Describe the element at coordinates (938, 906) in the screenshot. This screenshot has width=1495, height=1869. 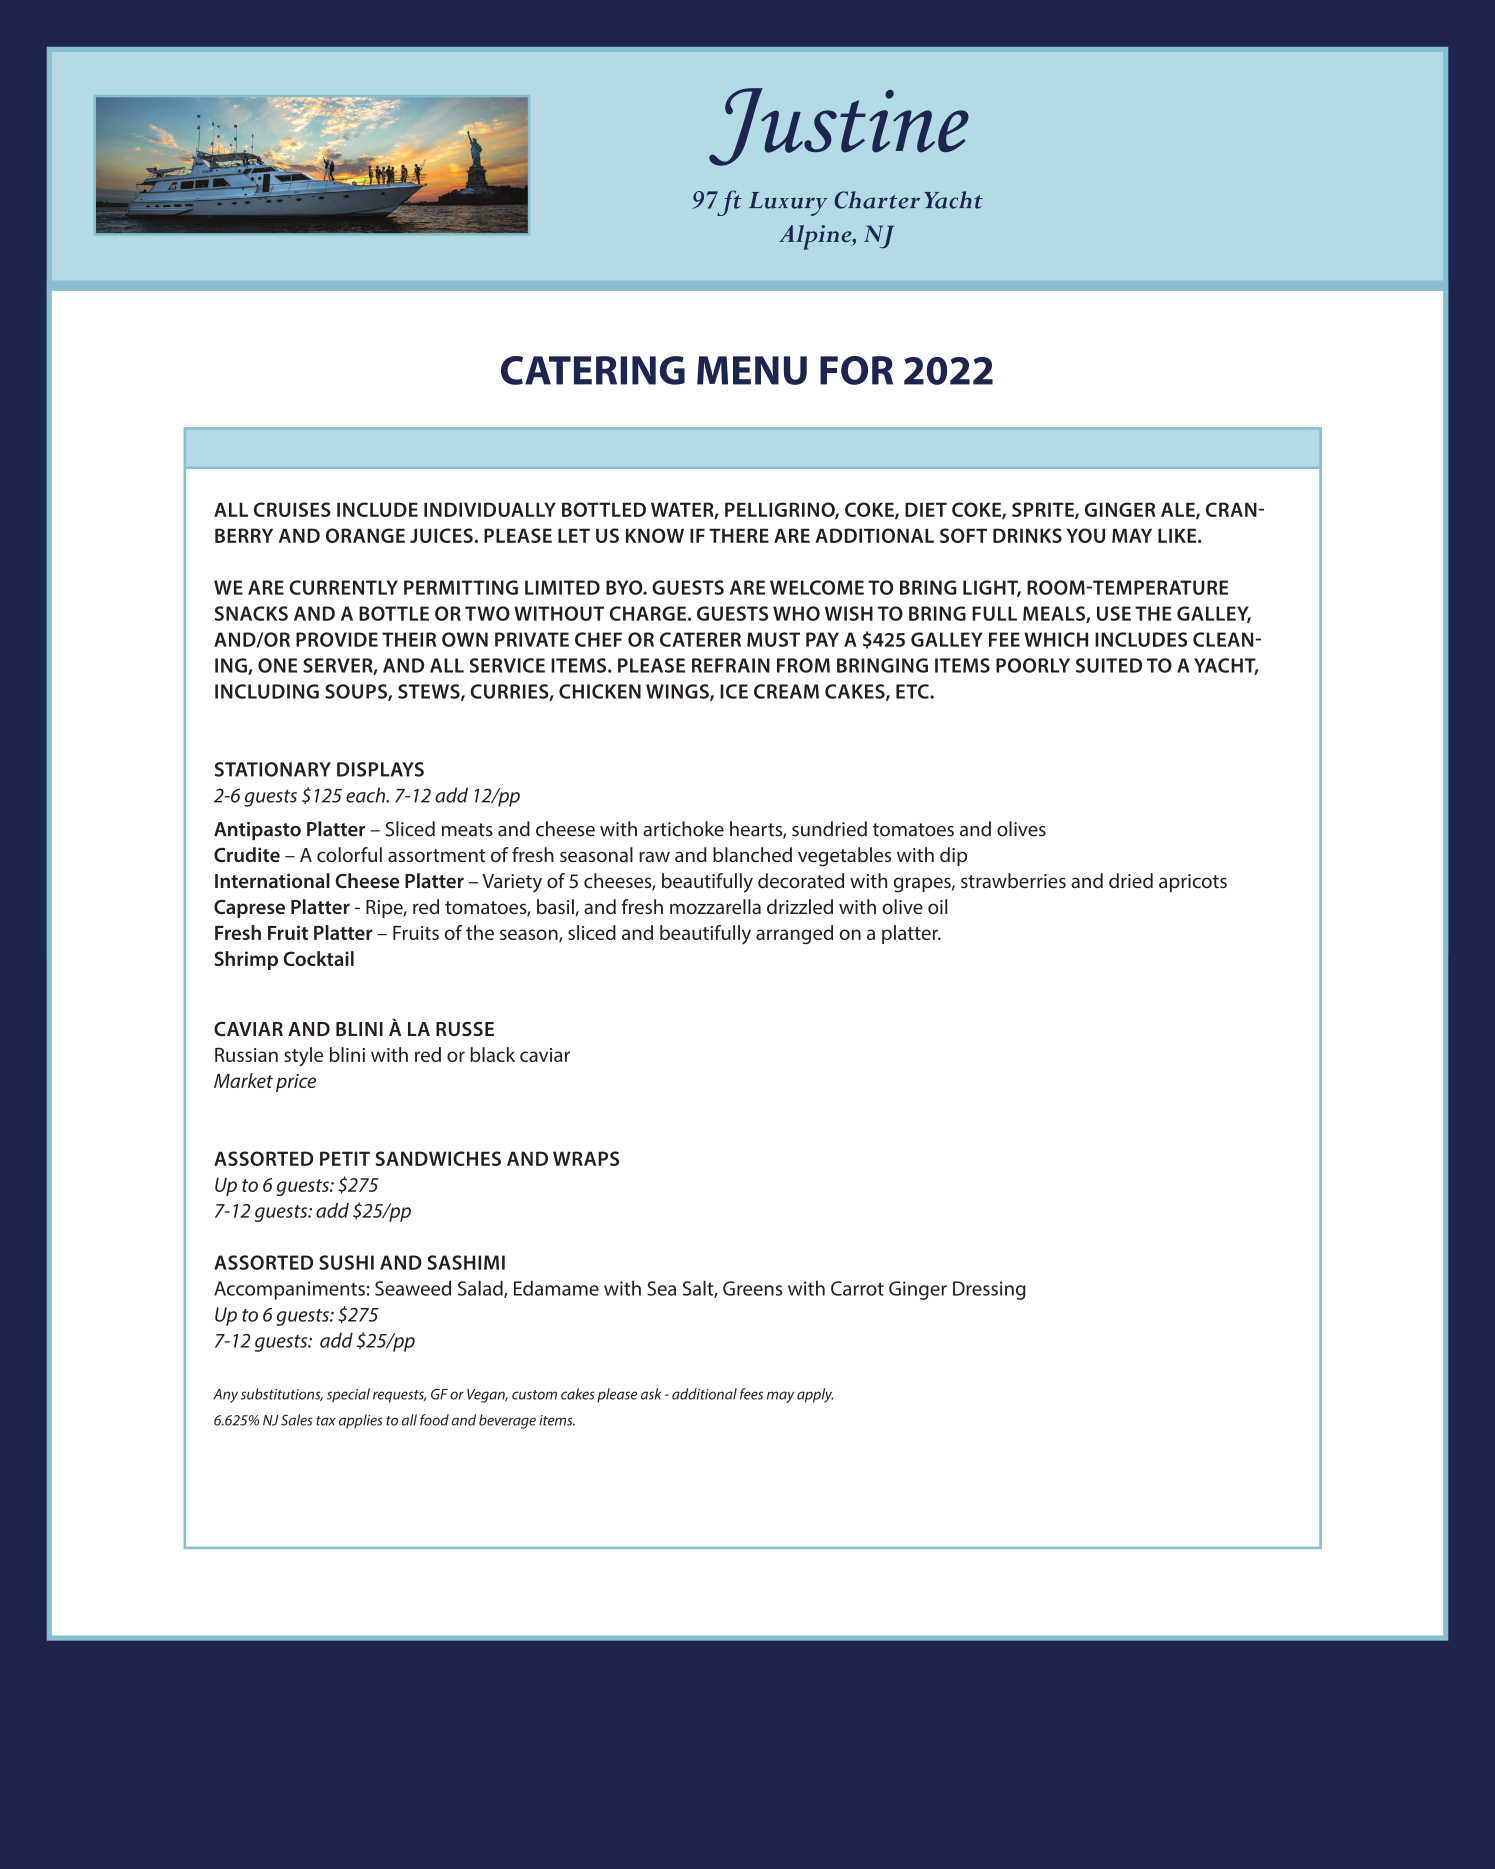
I see `oil` at that location.
